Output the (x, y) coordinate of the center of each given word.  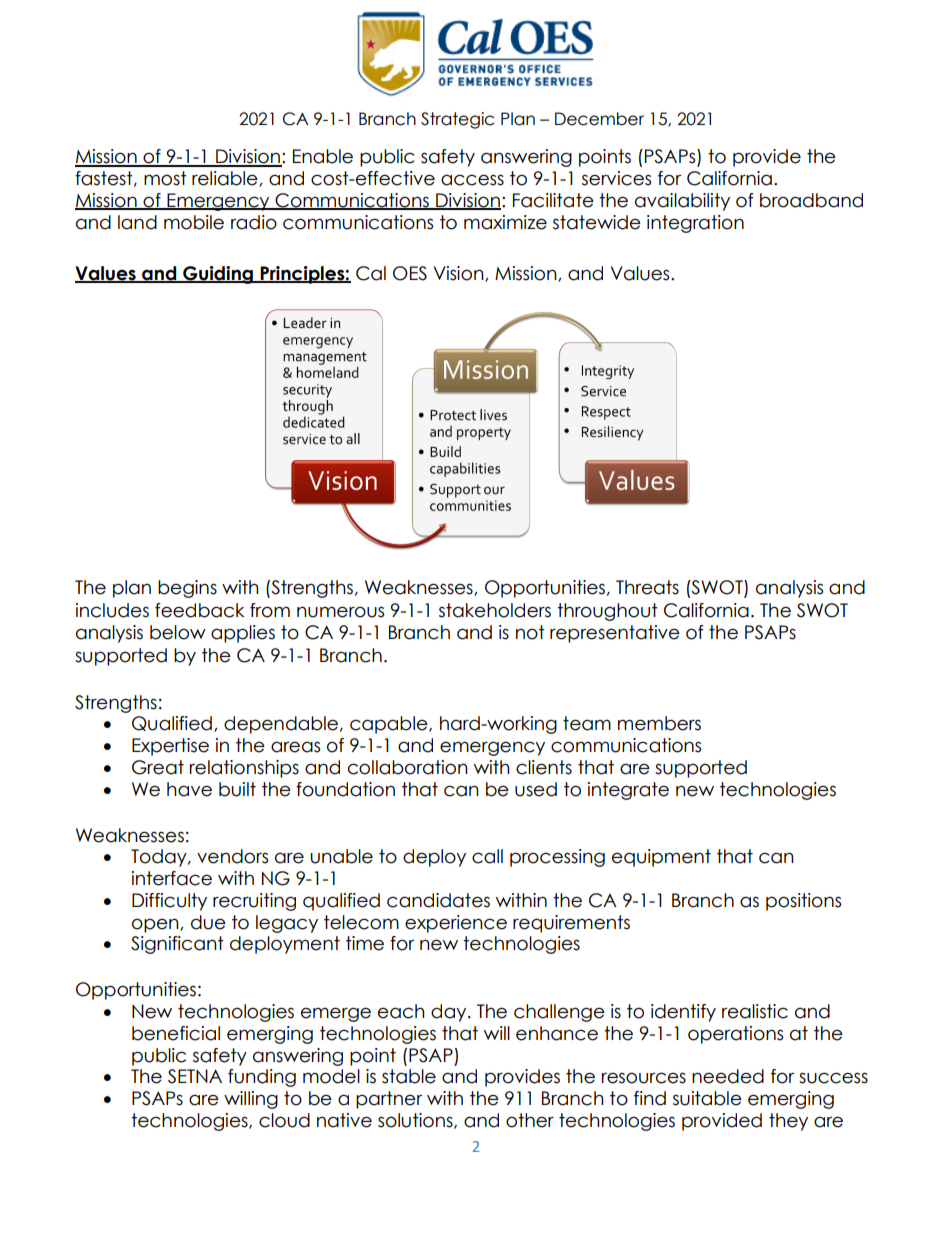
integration (695, 224)
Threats (647, 587)
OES (410, 273)
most (165, 178)
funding (262, 1078)
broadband (811, 200)
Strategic (457, 120)
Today (160, 858)
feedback (199, 610)
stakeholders (495, 610)
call (487, 856)
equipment (661, 858)
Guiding (218, 275)
